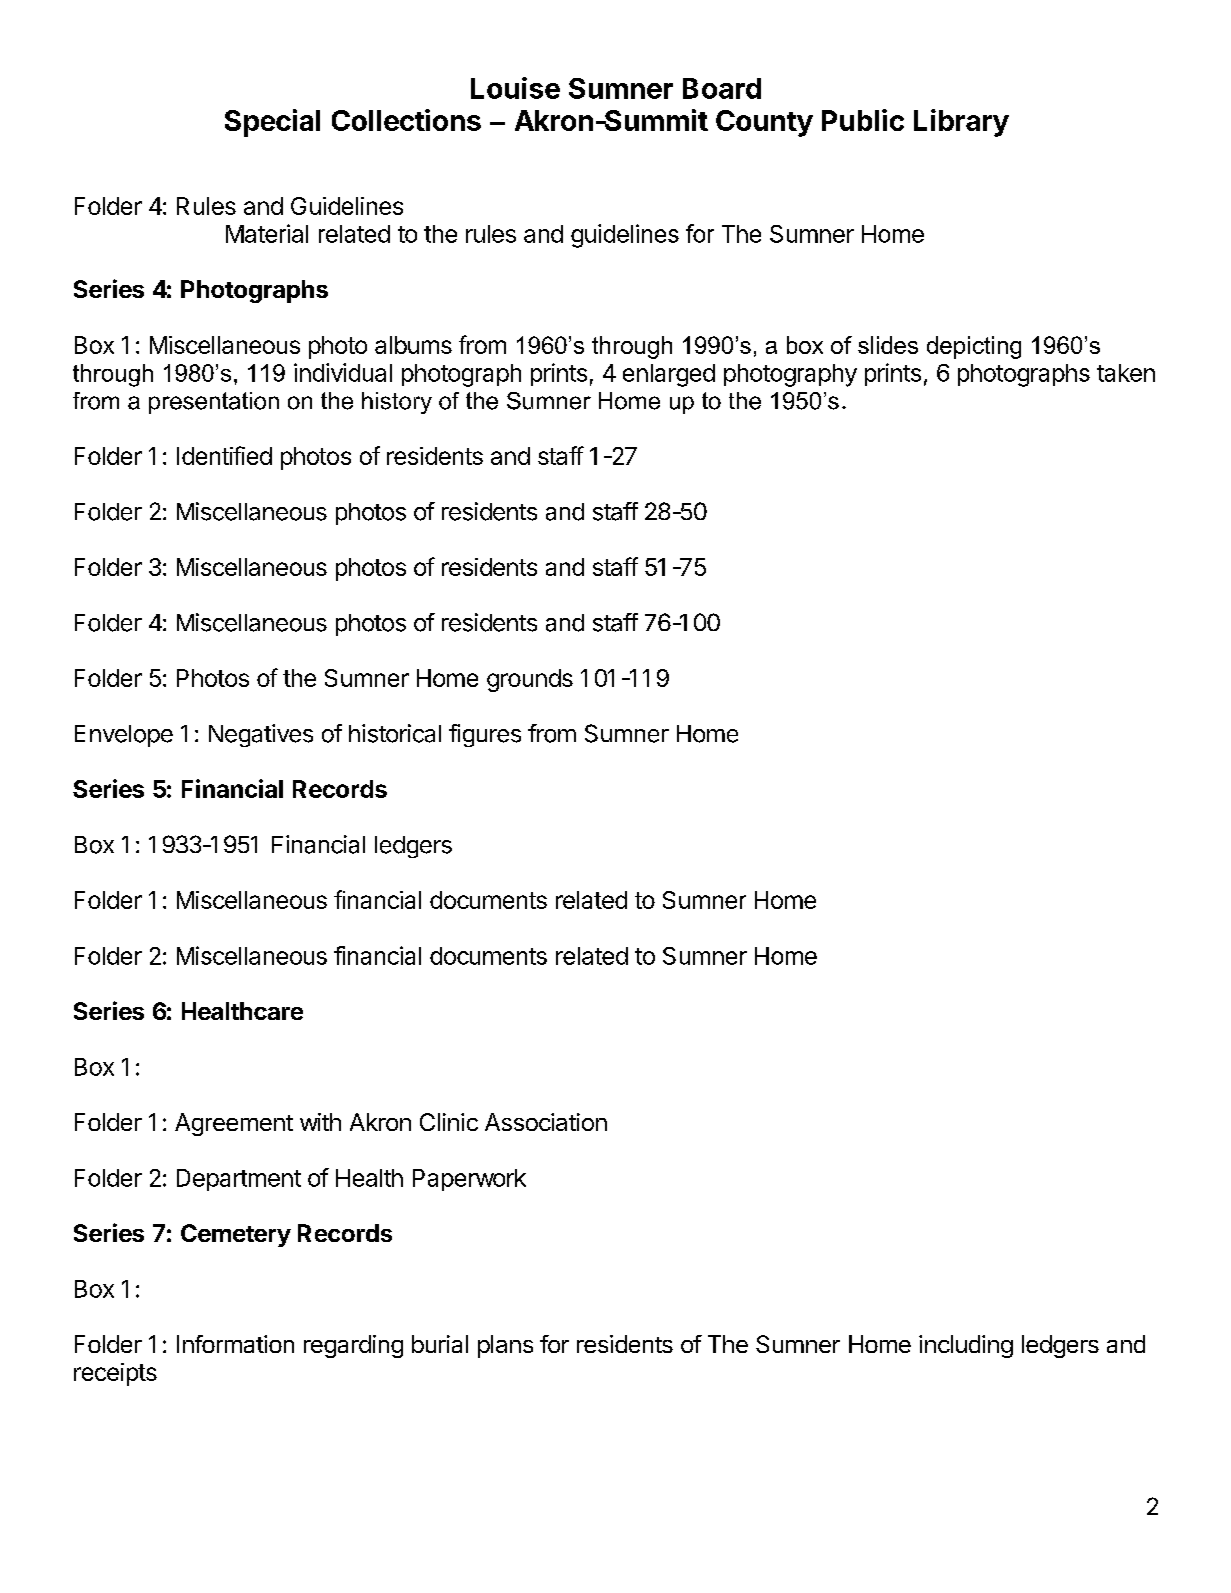 The width and height of the screenshot is (1231, 1593). Describe the element at coordinates (505, 1346) in the screenshot. I see `plans` at that location.
